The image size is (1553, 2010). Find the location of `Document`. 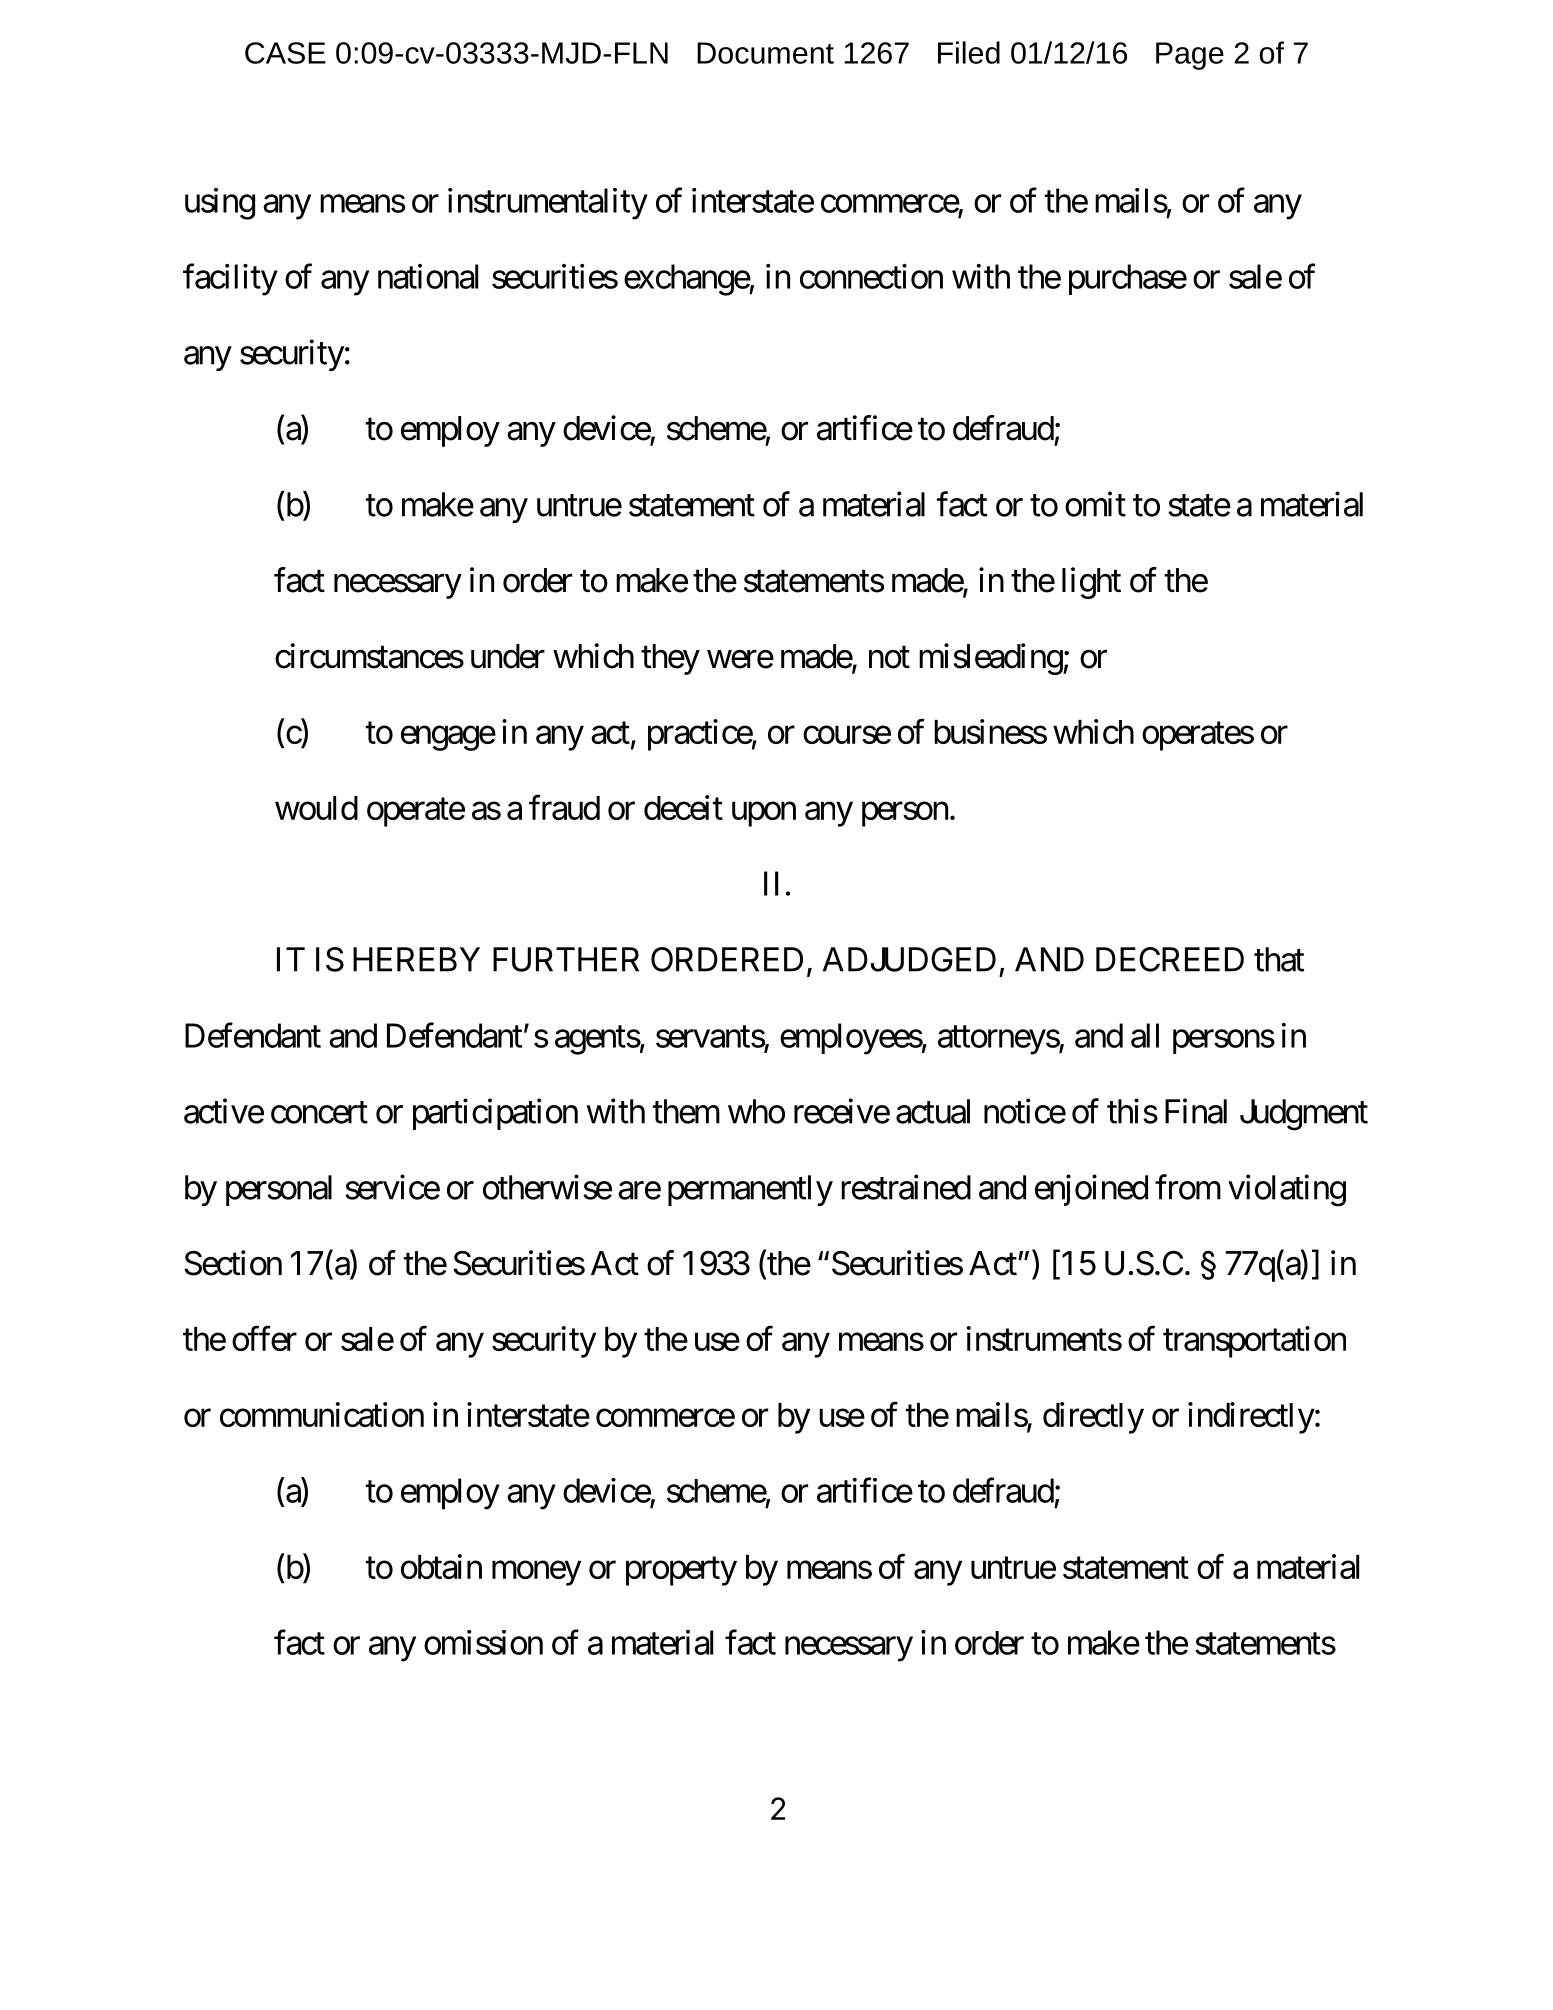

Document is located at coordinates (765, 53).
